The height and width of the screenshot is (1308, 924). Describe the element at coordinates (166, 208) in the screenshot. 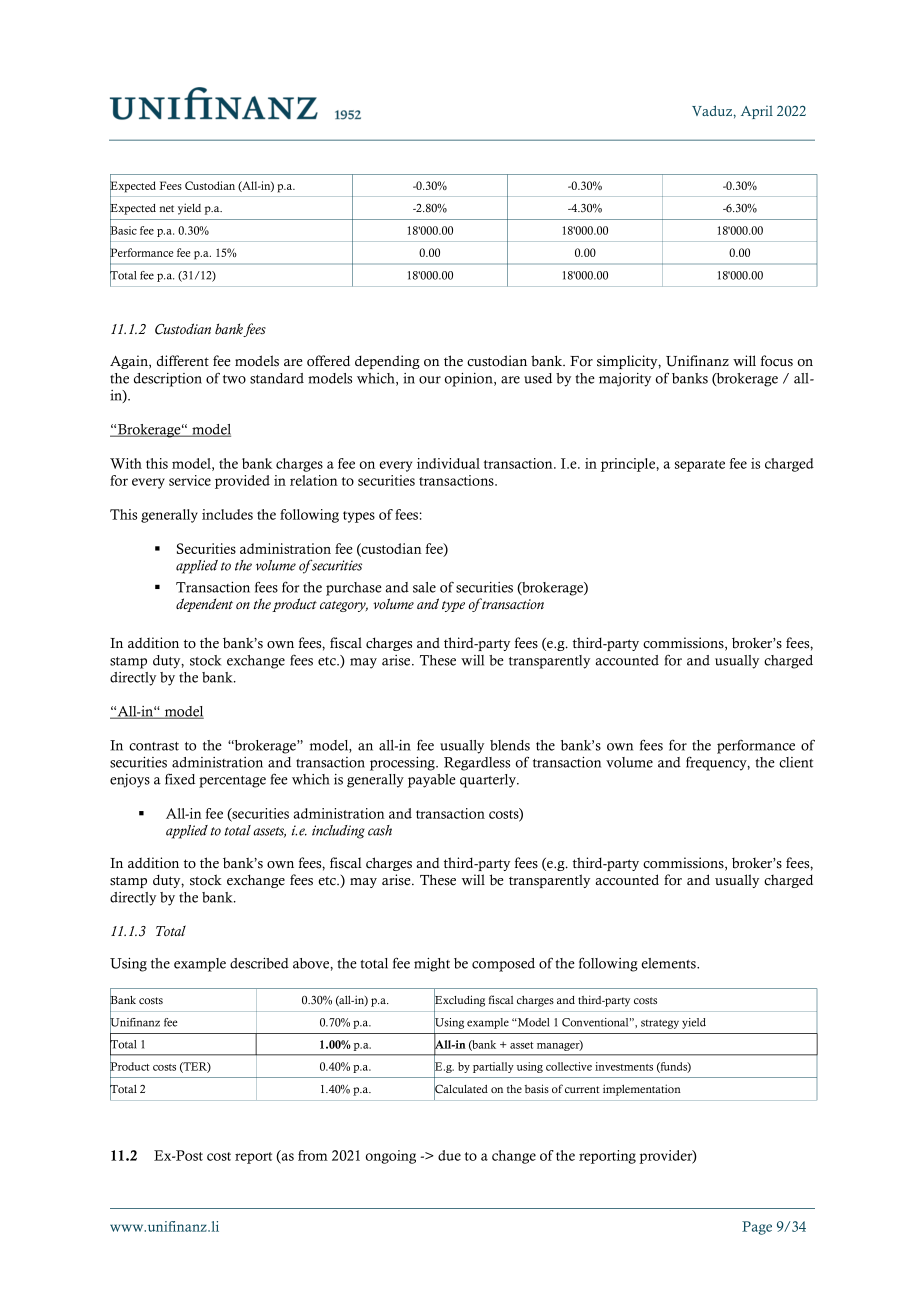

I see `net` at that location.
